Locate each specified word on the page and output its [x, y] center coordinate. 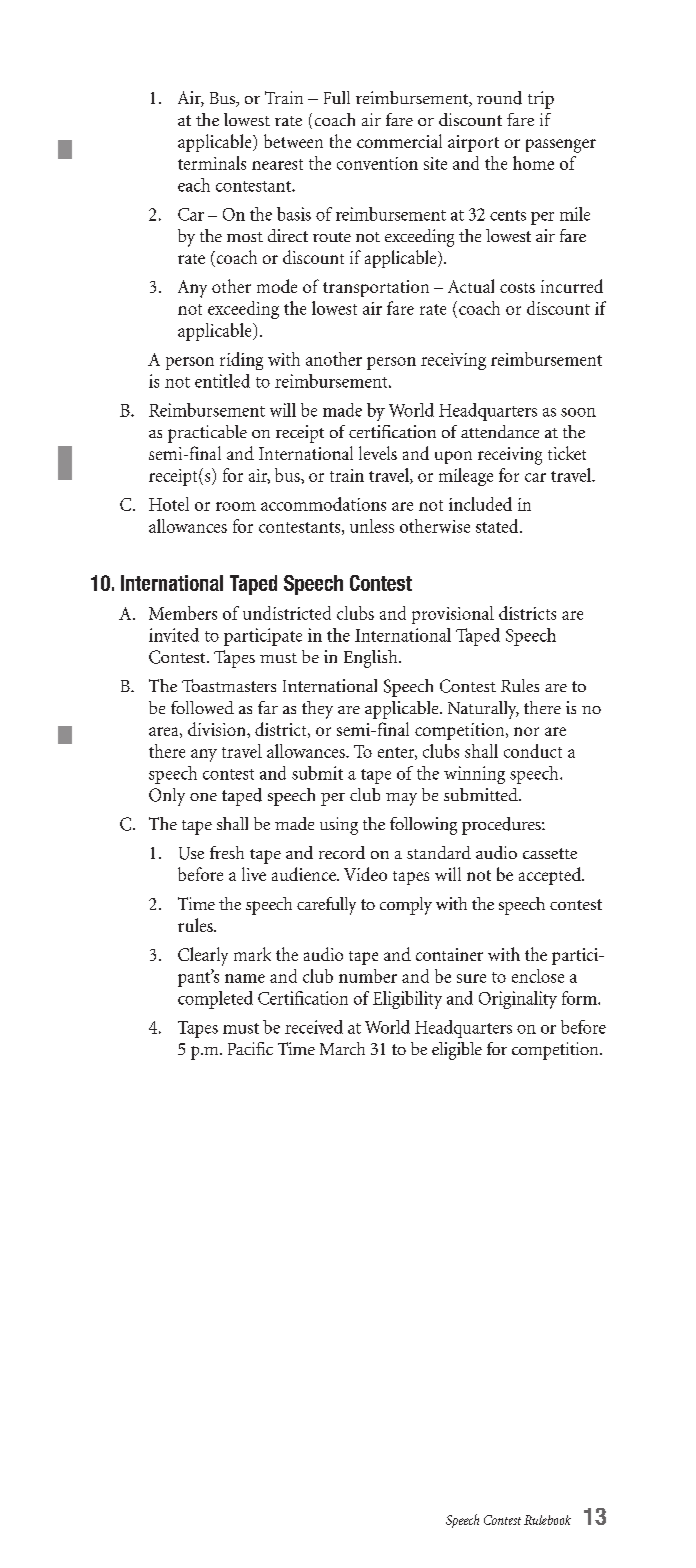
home [533, 163]
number [368, 976]
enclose [538, 976]
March [342, 1048]
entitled [222, 381]
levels [378, 453]
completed [215, 1000]
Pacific [250, 1048]
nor [526, 731]
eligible [457, 1051]
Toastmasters [229, 685]
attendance [500, 431]
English [372, 659]
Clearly [203, 956]
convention [377, 163]
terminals [212, 163]
